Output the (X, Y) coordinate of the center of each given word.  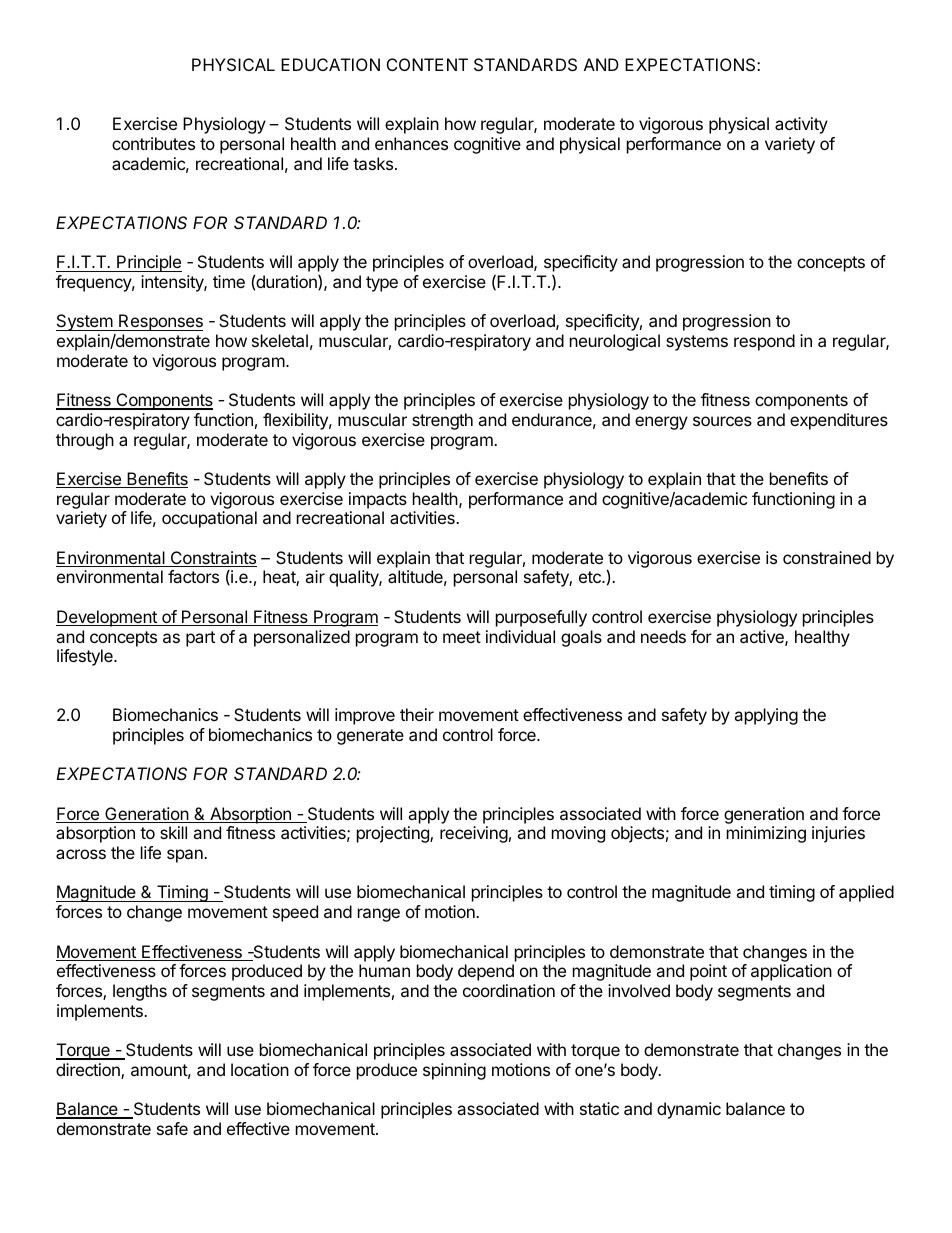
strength (442, 421)
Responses (160, 322)
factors (193, 576)
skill (173, 832)
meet (462, 637)
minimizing (766, 834)
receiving (474, 834)
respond (764, 342)
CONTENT (427, 64)
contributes (153, 143)
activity (801, 125)
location (260, 1069)
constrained (827, 557)
